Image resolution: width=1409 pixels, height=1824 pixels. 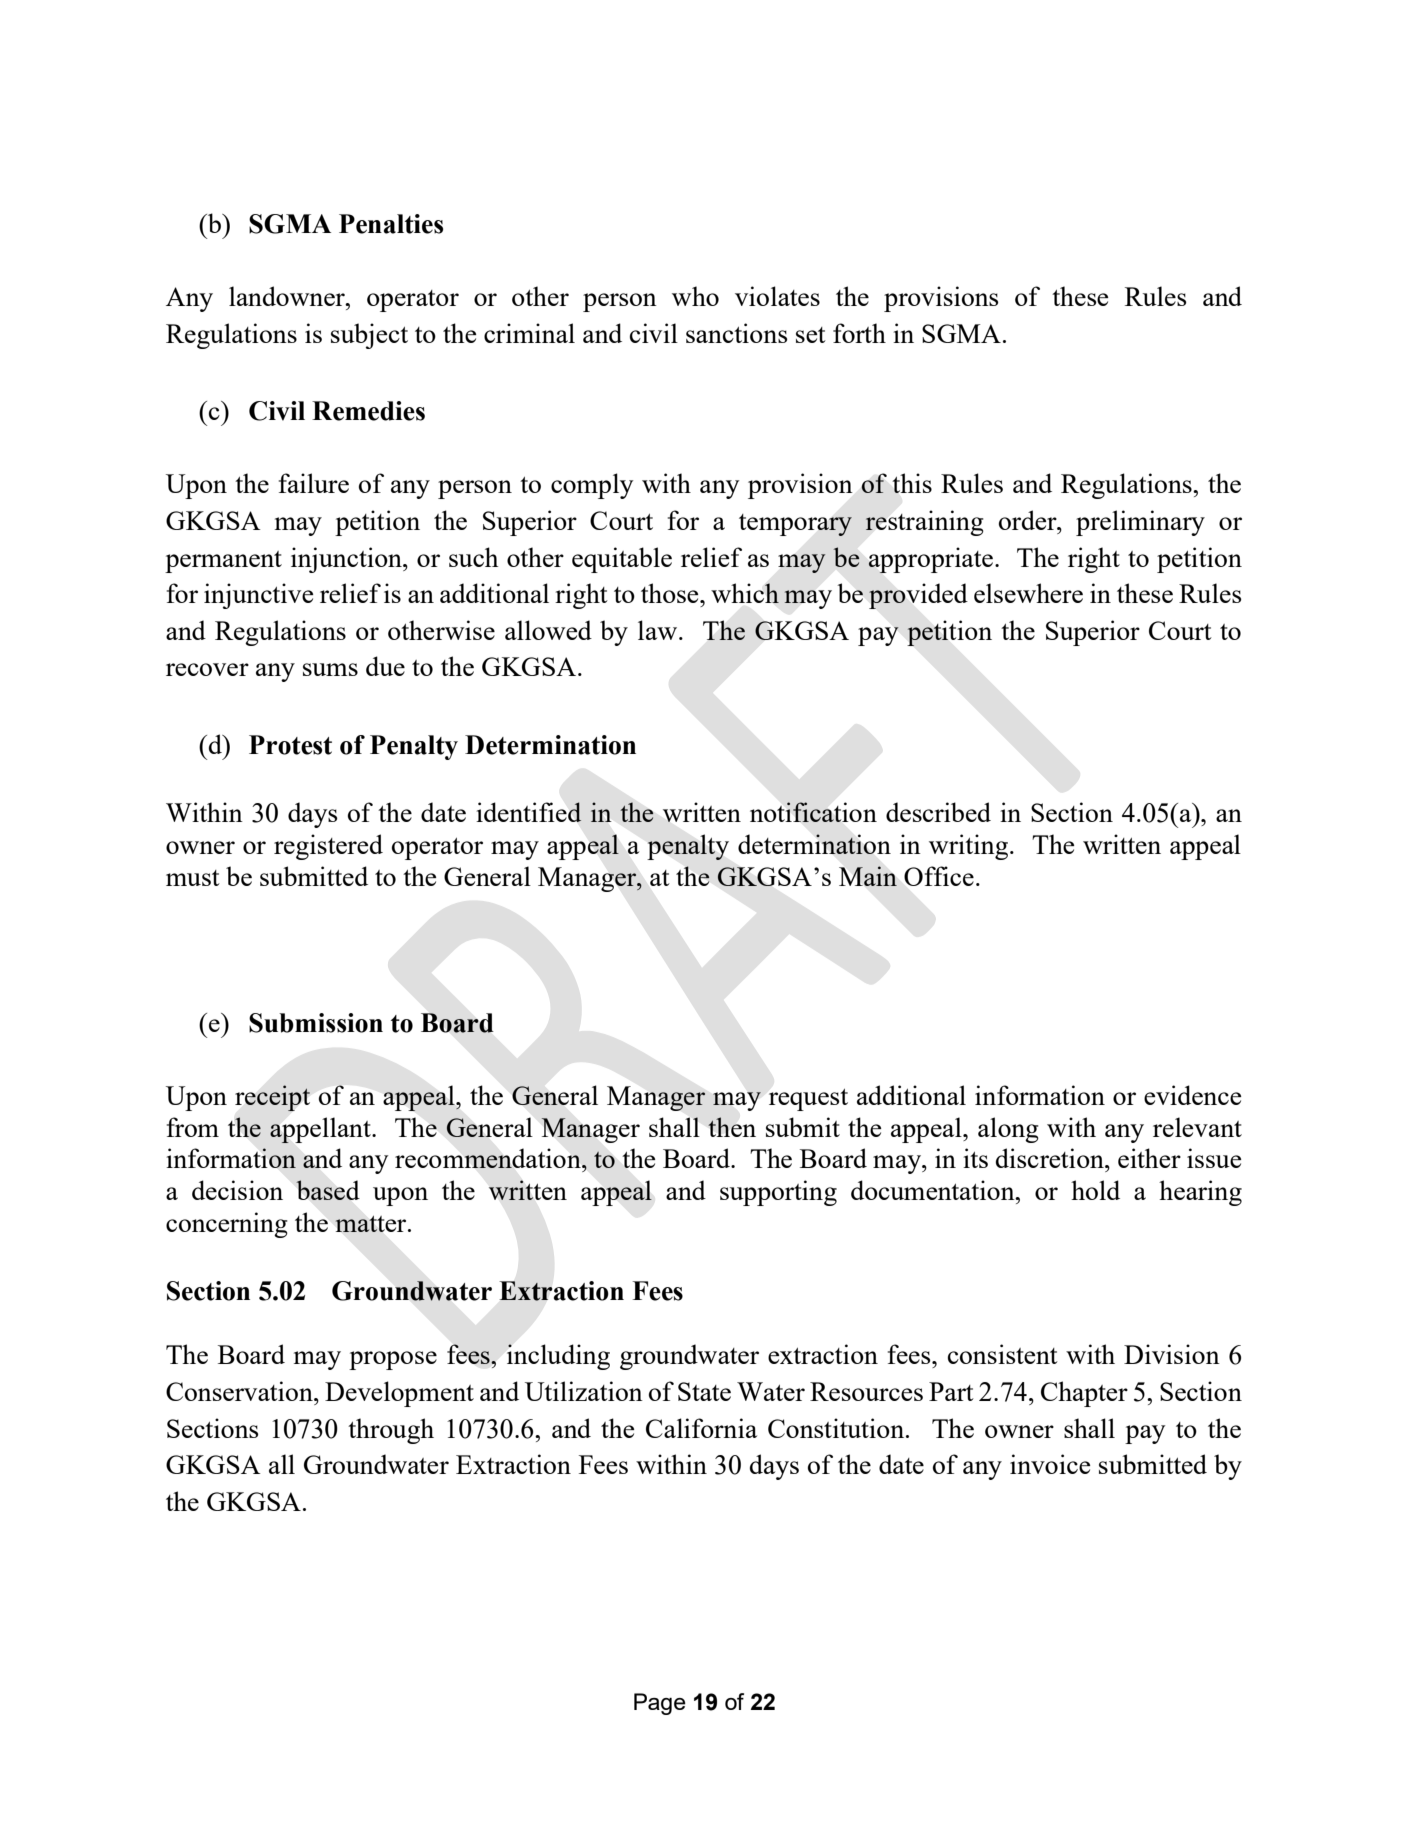 I want to click on Division, so click(x=1172, y=1354).
